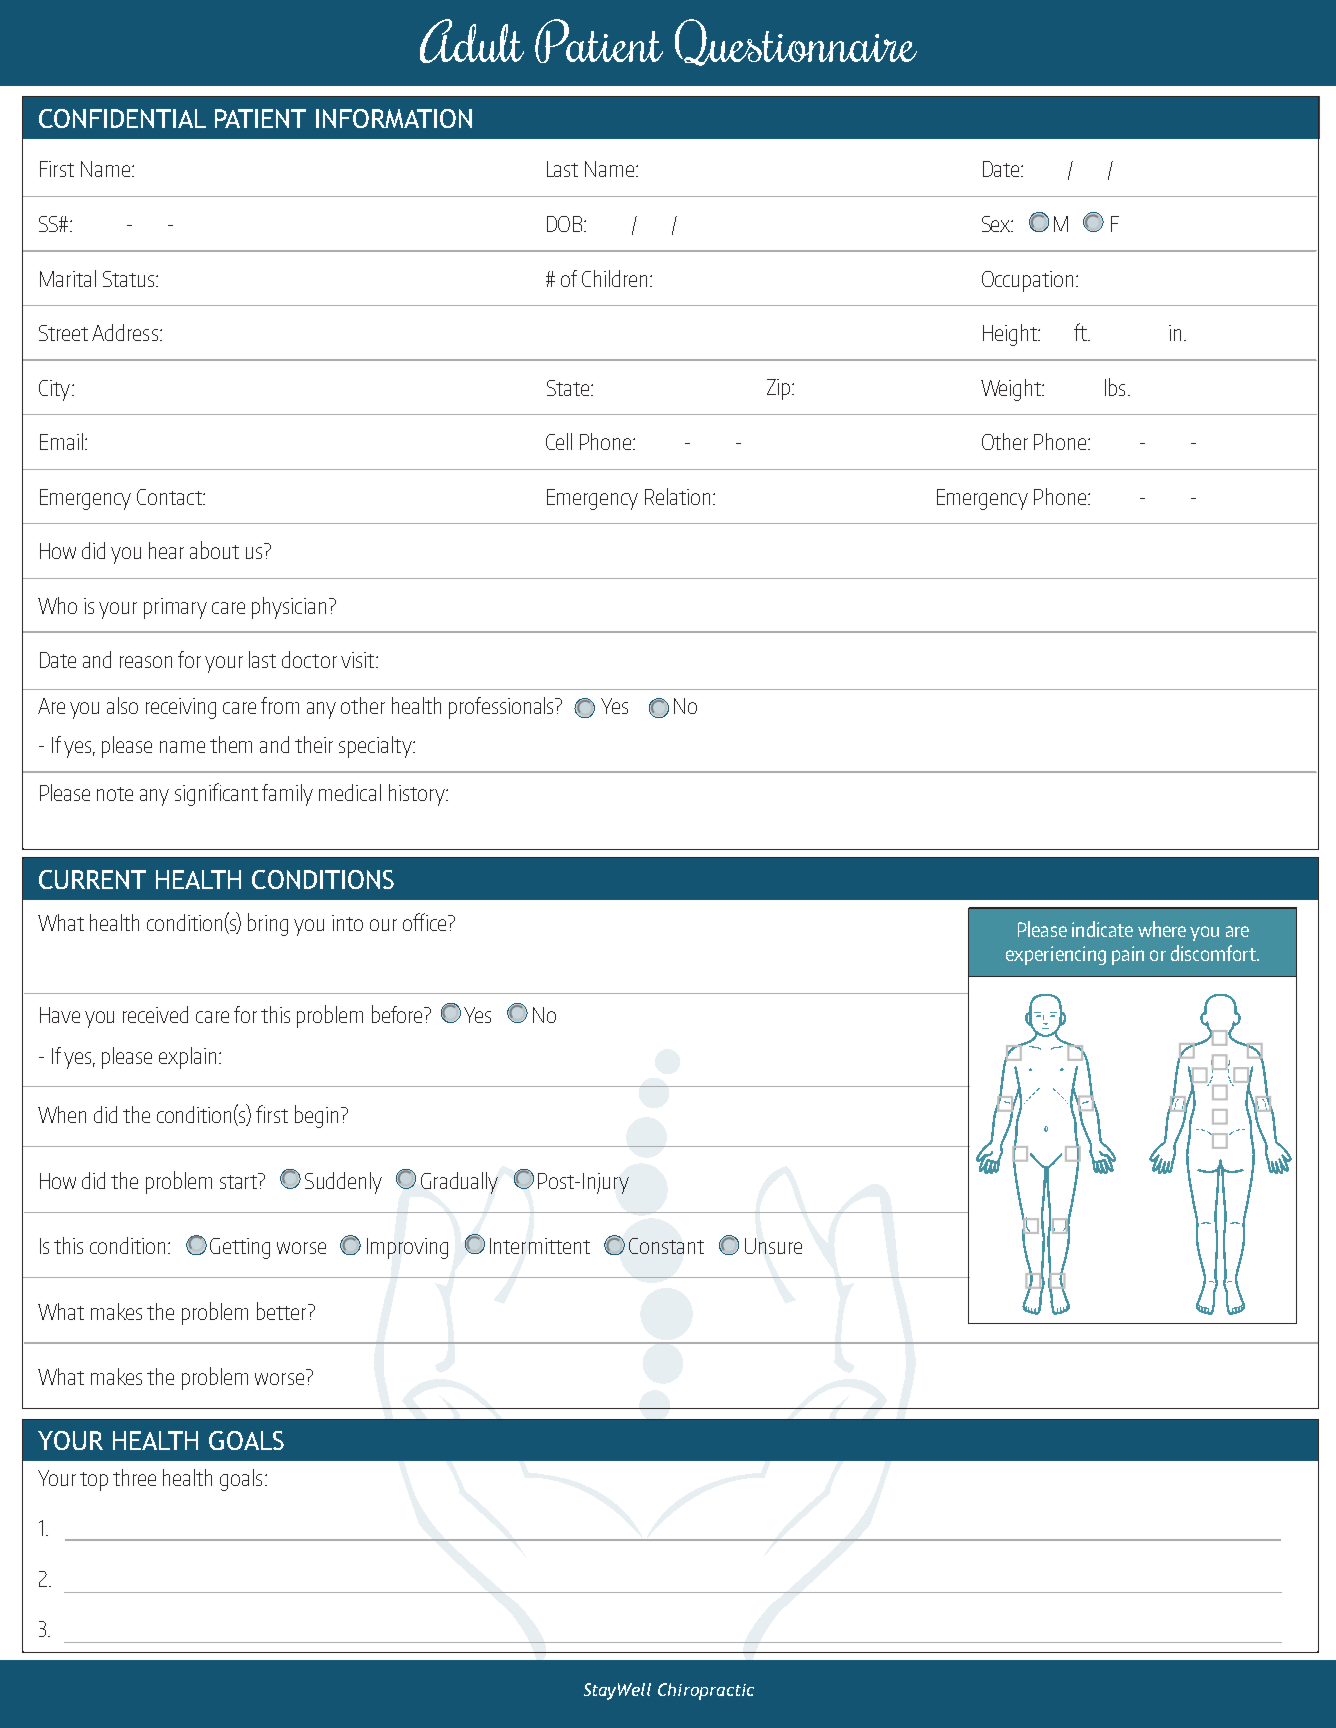 This screenshot has width=1336, height=1728. What do you see at coordinates (260, 118) in the screenshot?
I see `PATIENT` at bounding box center [260, 118].
